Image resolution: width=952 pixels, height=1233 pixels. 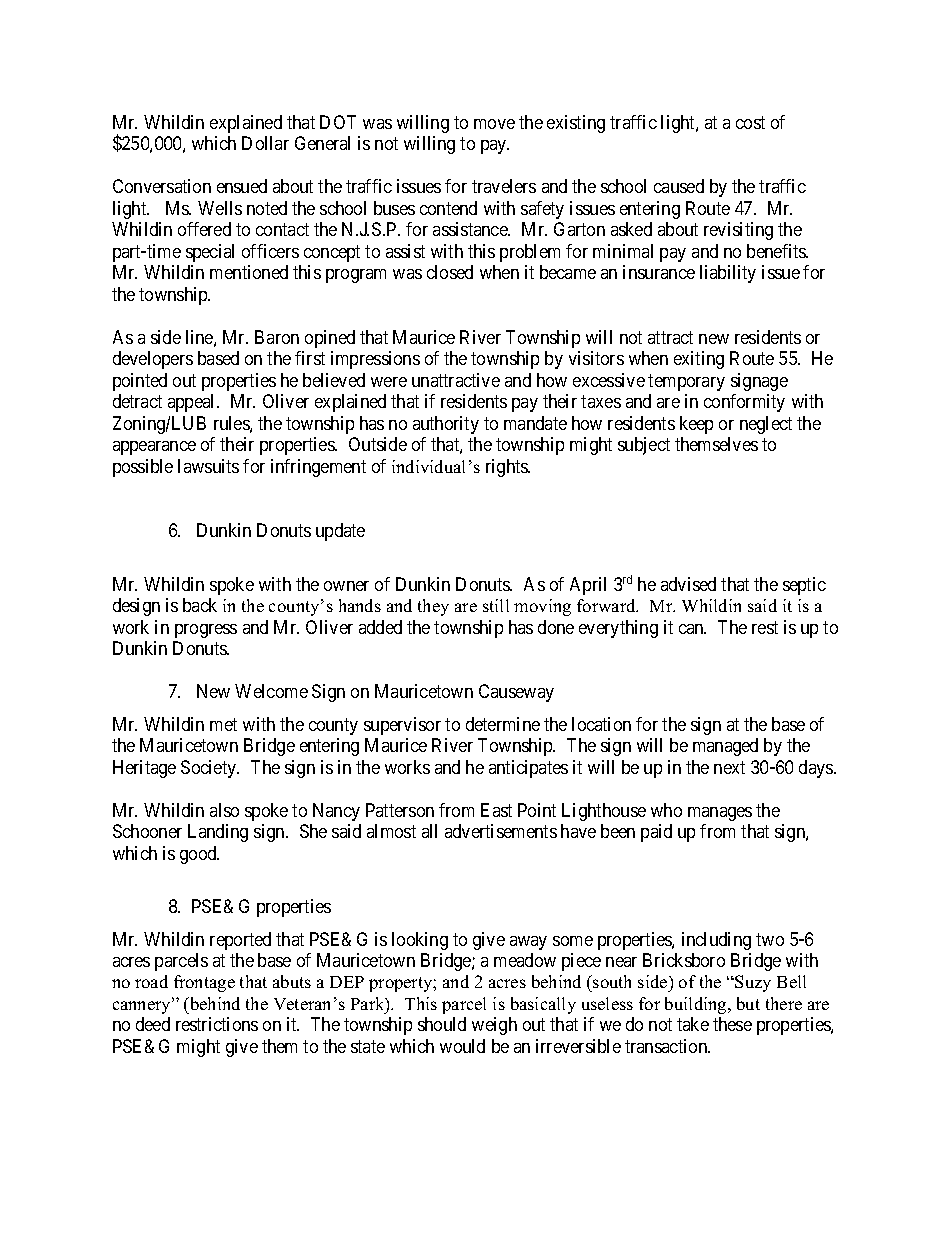 I want to click on authority, so click(x=446, y=425).
